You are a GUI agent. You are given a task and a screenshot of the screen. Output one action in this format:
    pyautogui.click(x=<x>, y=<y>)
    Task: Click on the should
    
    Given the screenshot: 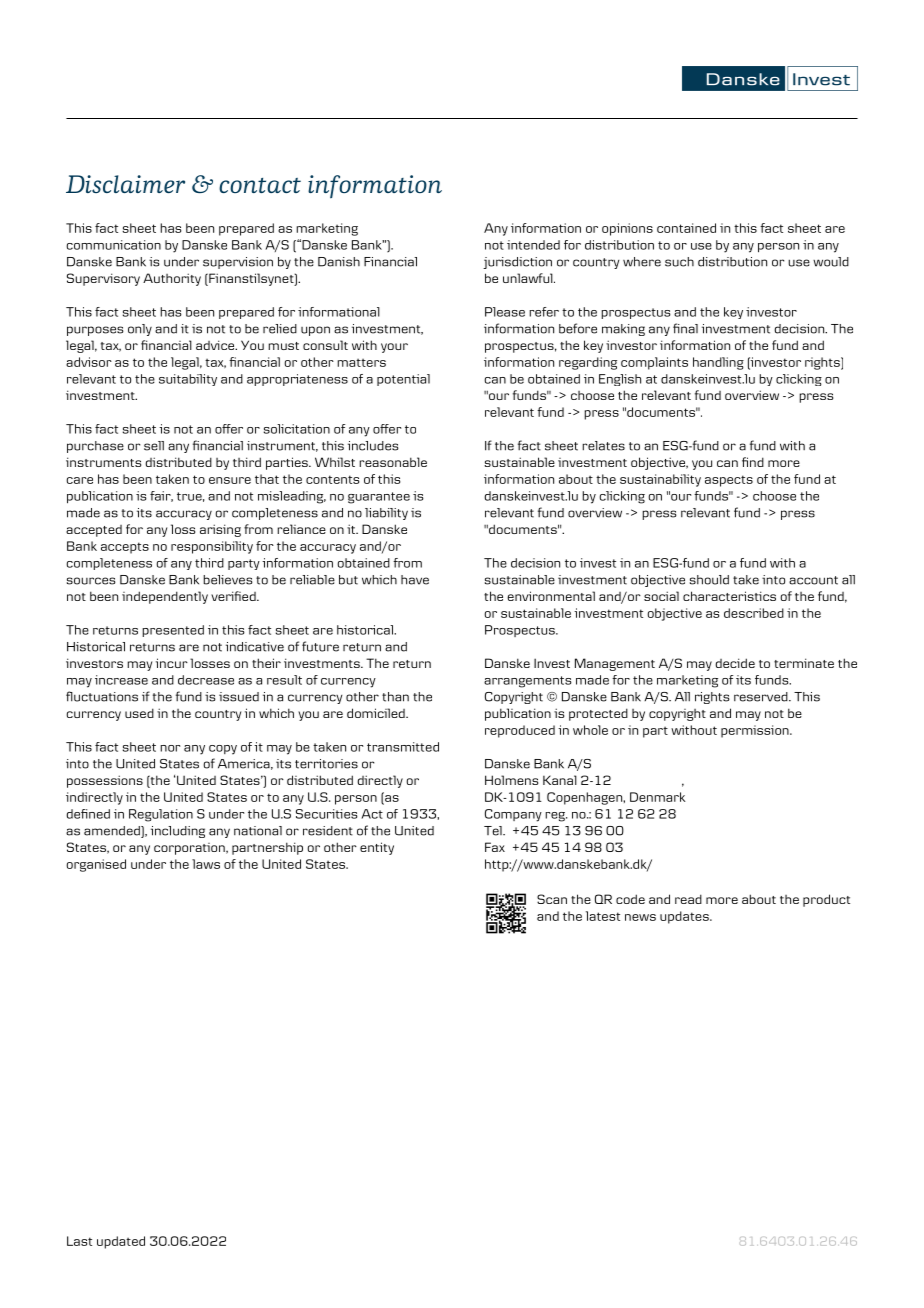 What is the action you would take?
    pyautogui.click(x=709, y=580)
